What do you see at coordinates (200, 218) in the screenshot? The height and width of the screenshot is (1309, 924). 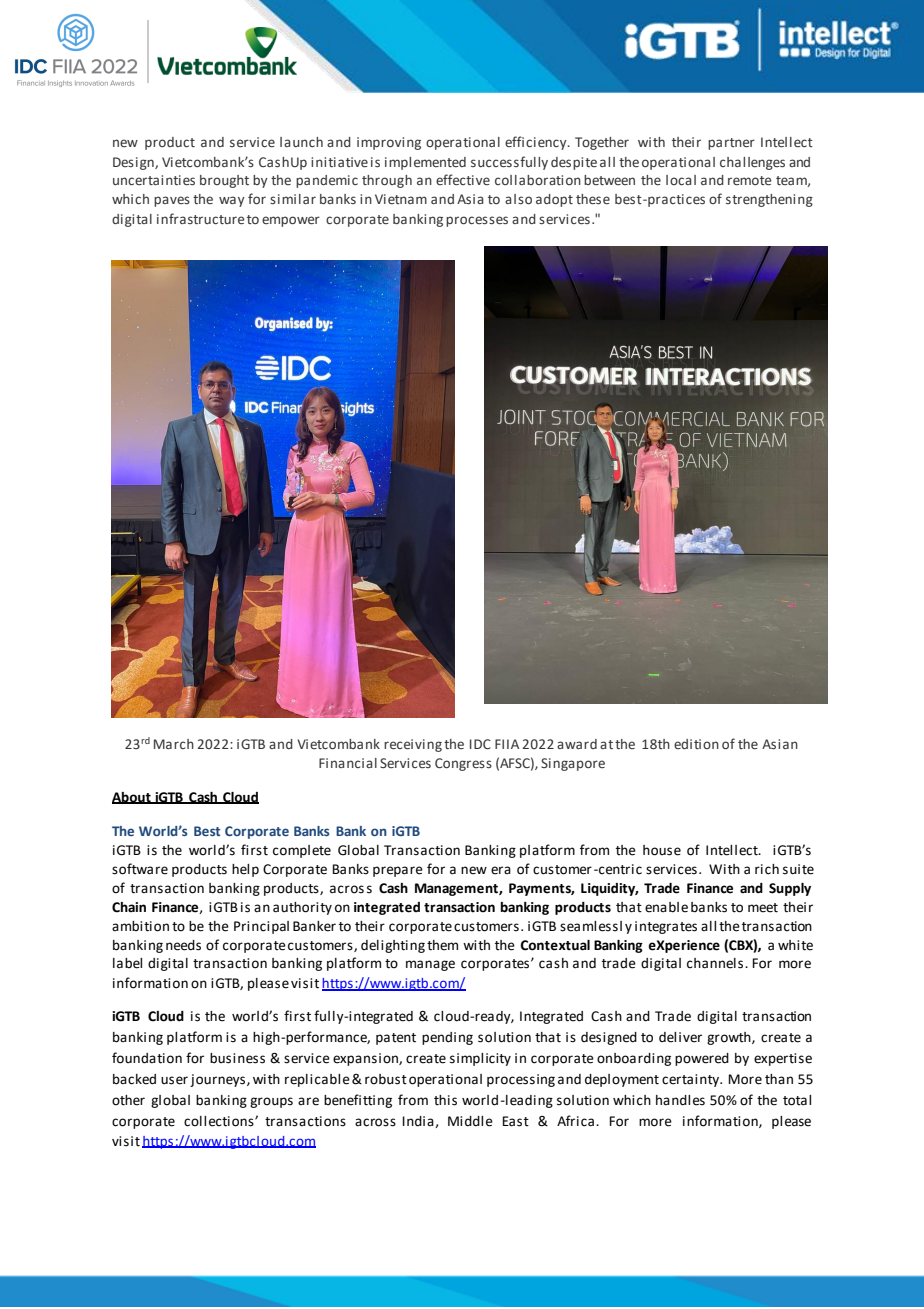 I see `infrastructure` at bounding box center [200, 218].
